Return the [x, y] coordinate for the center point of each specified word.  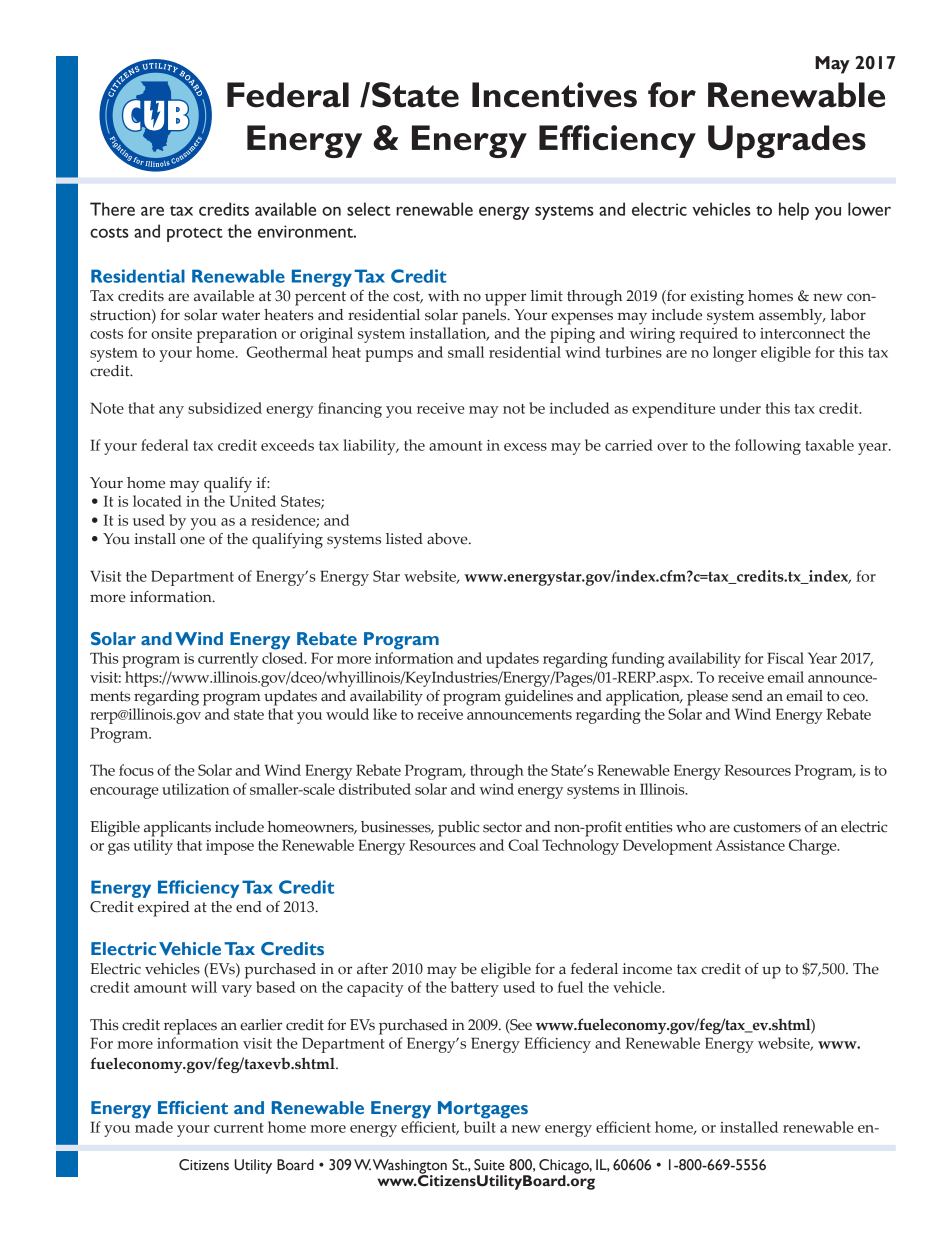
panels [485, 317]
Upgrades [787, 141]
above [448, 539]
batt [464, 987]
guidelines [539, 698]
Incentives [554, 95]
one [192, 540]
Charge [814, 847]
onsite [171, 333]
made [154, 1127]
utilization [195, 789]
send [747, 696]
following [768, 447]
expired [164, 909]
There [112, 209]
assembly [792, 317]
